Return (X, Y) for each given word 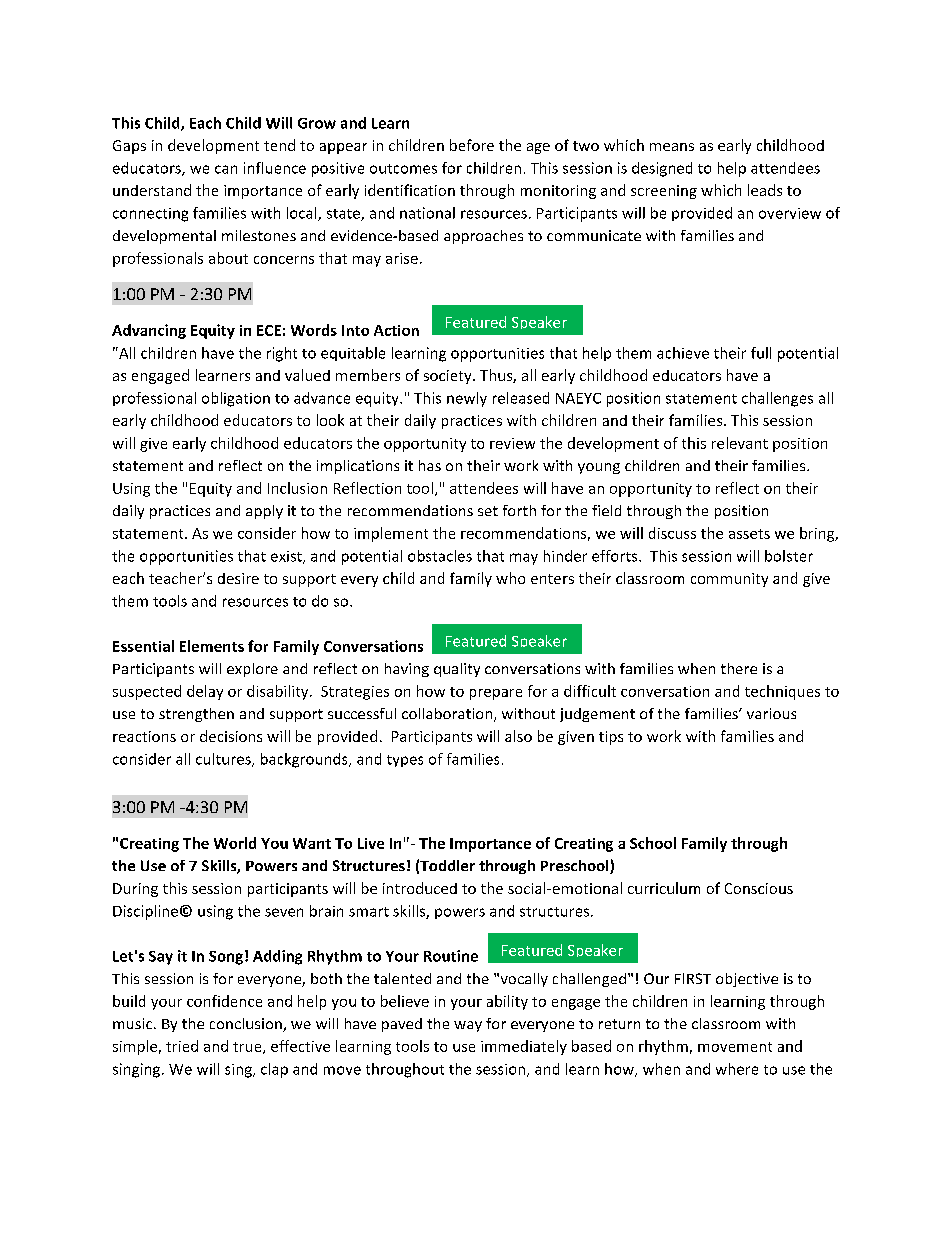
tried (182, 1046)
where (737, 1069)
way (468, 1026)
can (226, 169)
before (472, 145)
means (672, 147)
